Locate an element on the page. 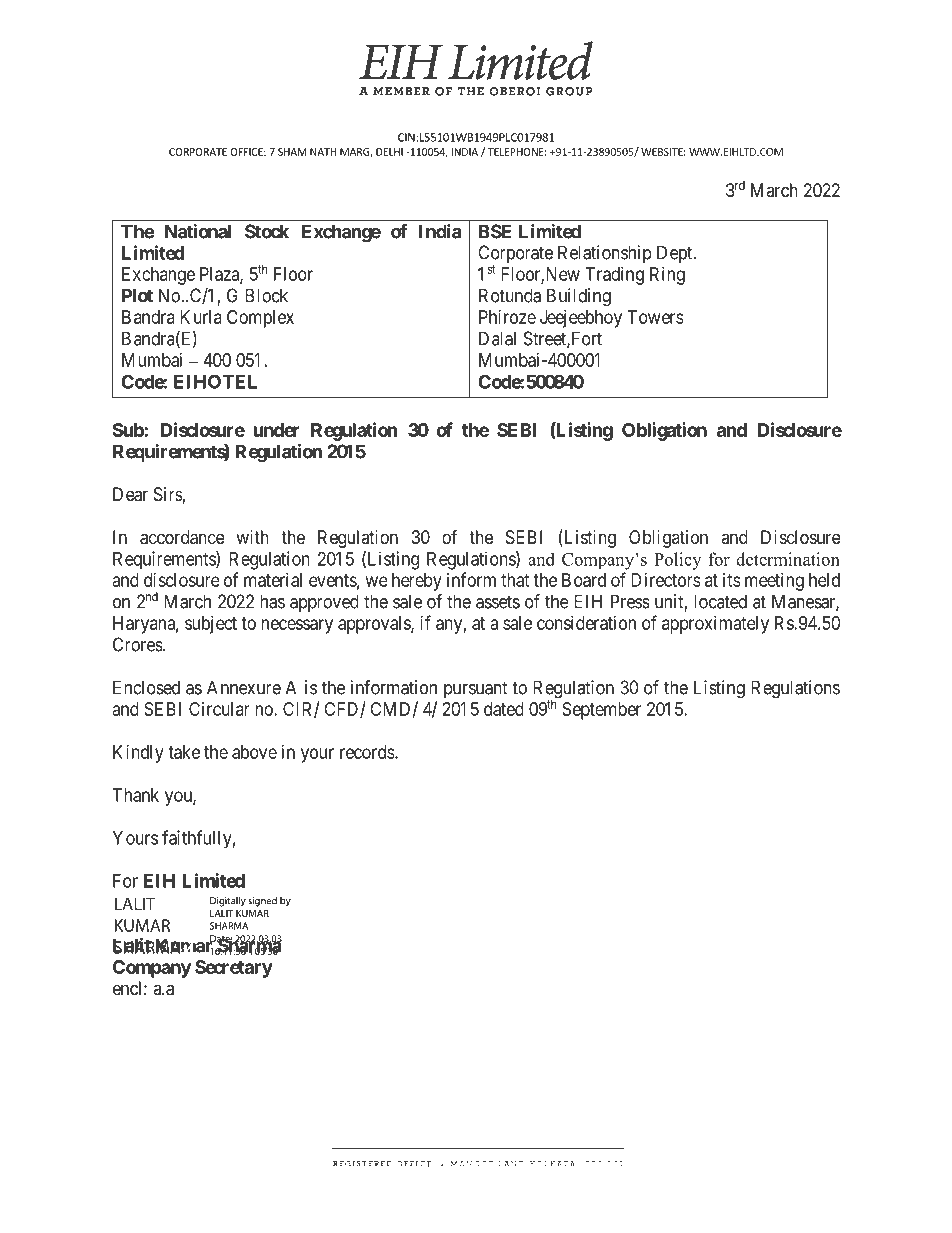  that is located at coordinates (515, 580).
